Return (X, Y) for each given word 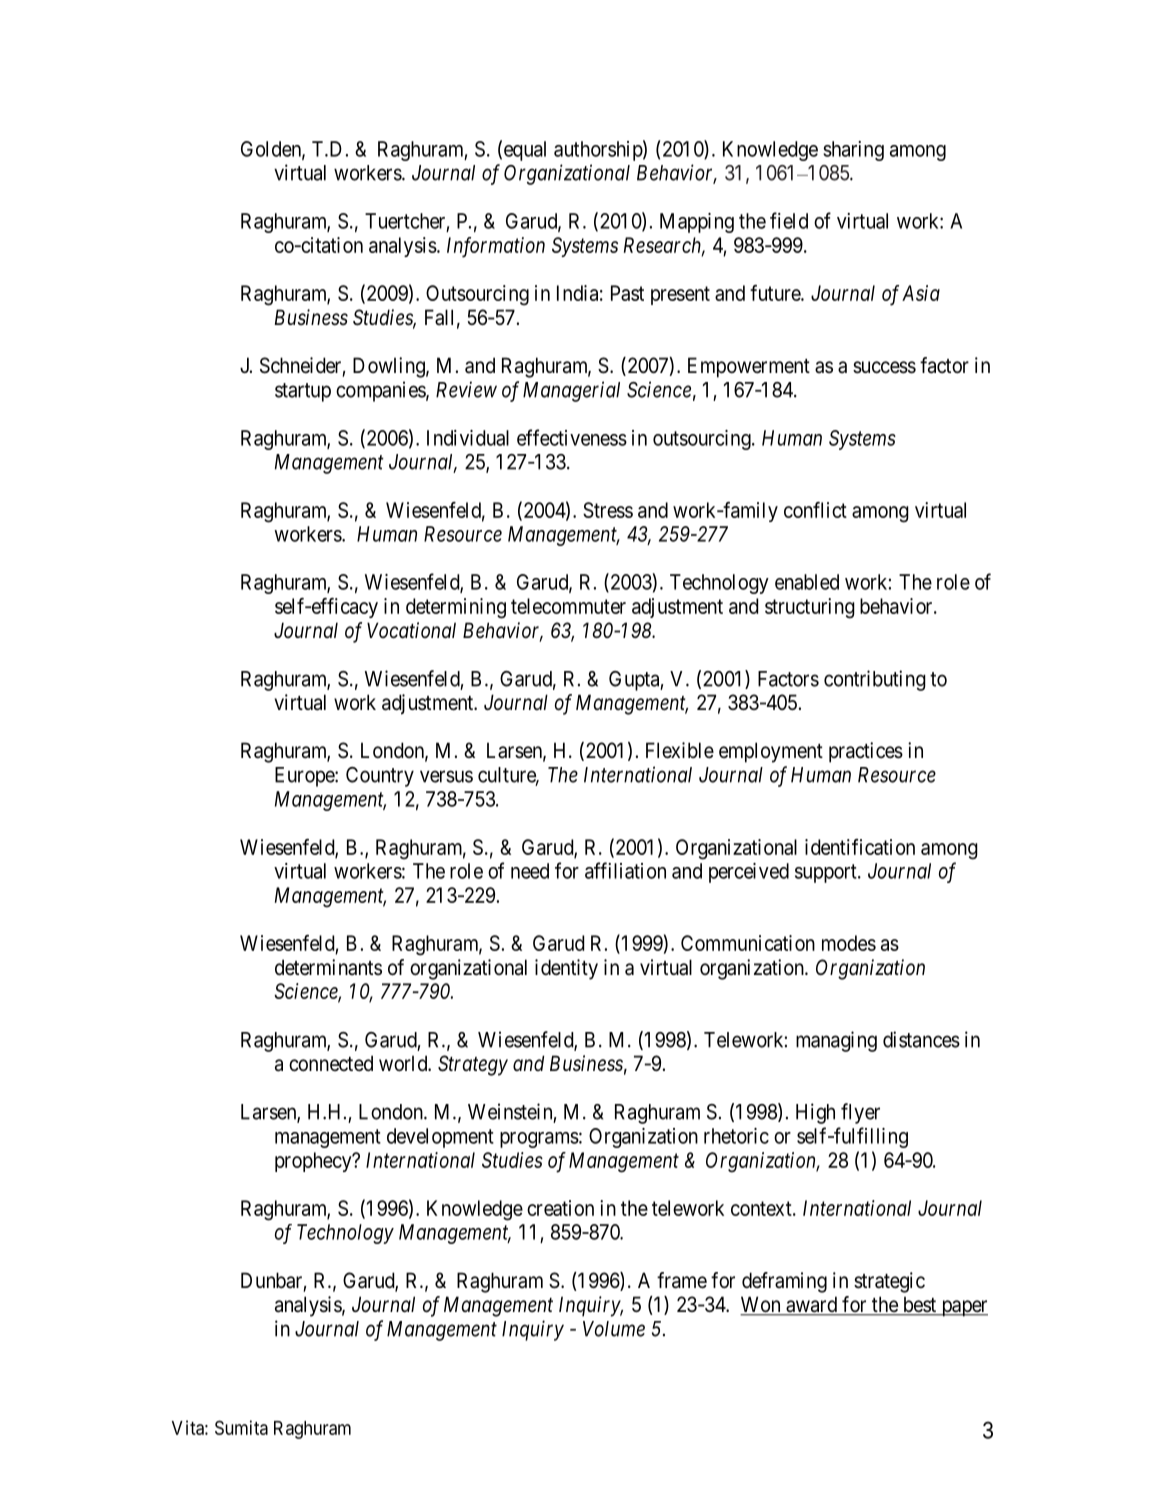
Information (496, 247)
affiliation (625, 870)
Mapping (697, 223)
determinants (328, 967)
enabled (807, 582)
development (440, 1138)
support (827, 873)
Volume (614, 1329)
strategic (889, 1282)
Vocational (411, 630)
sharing (853, 151)
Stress (608, 510)
